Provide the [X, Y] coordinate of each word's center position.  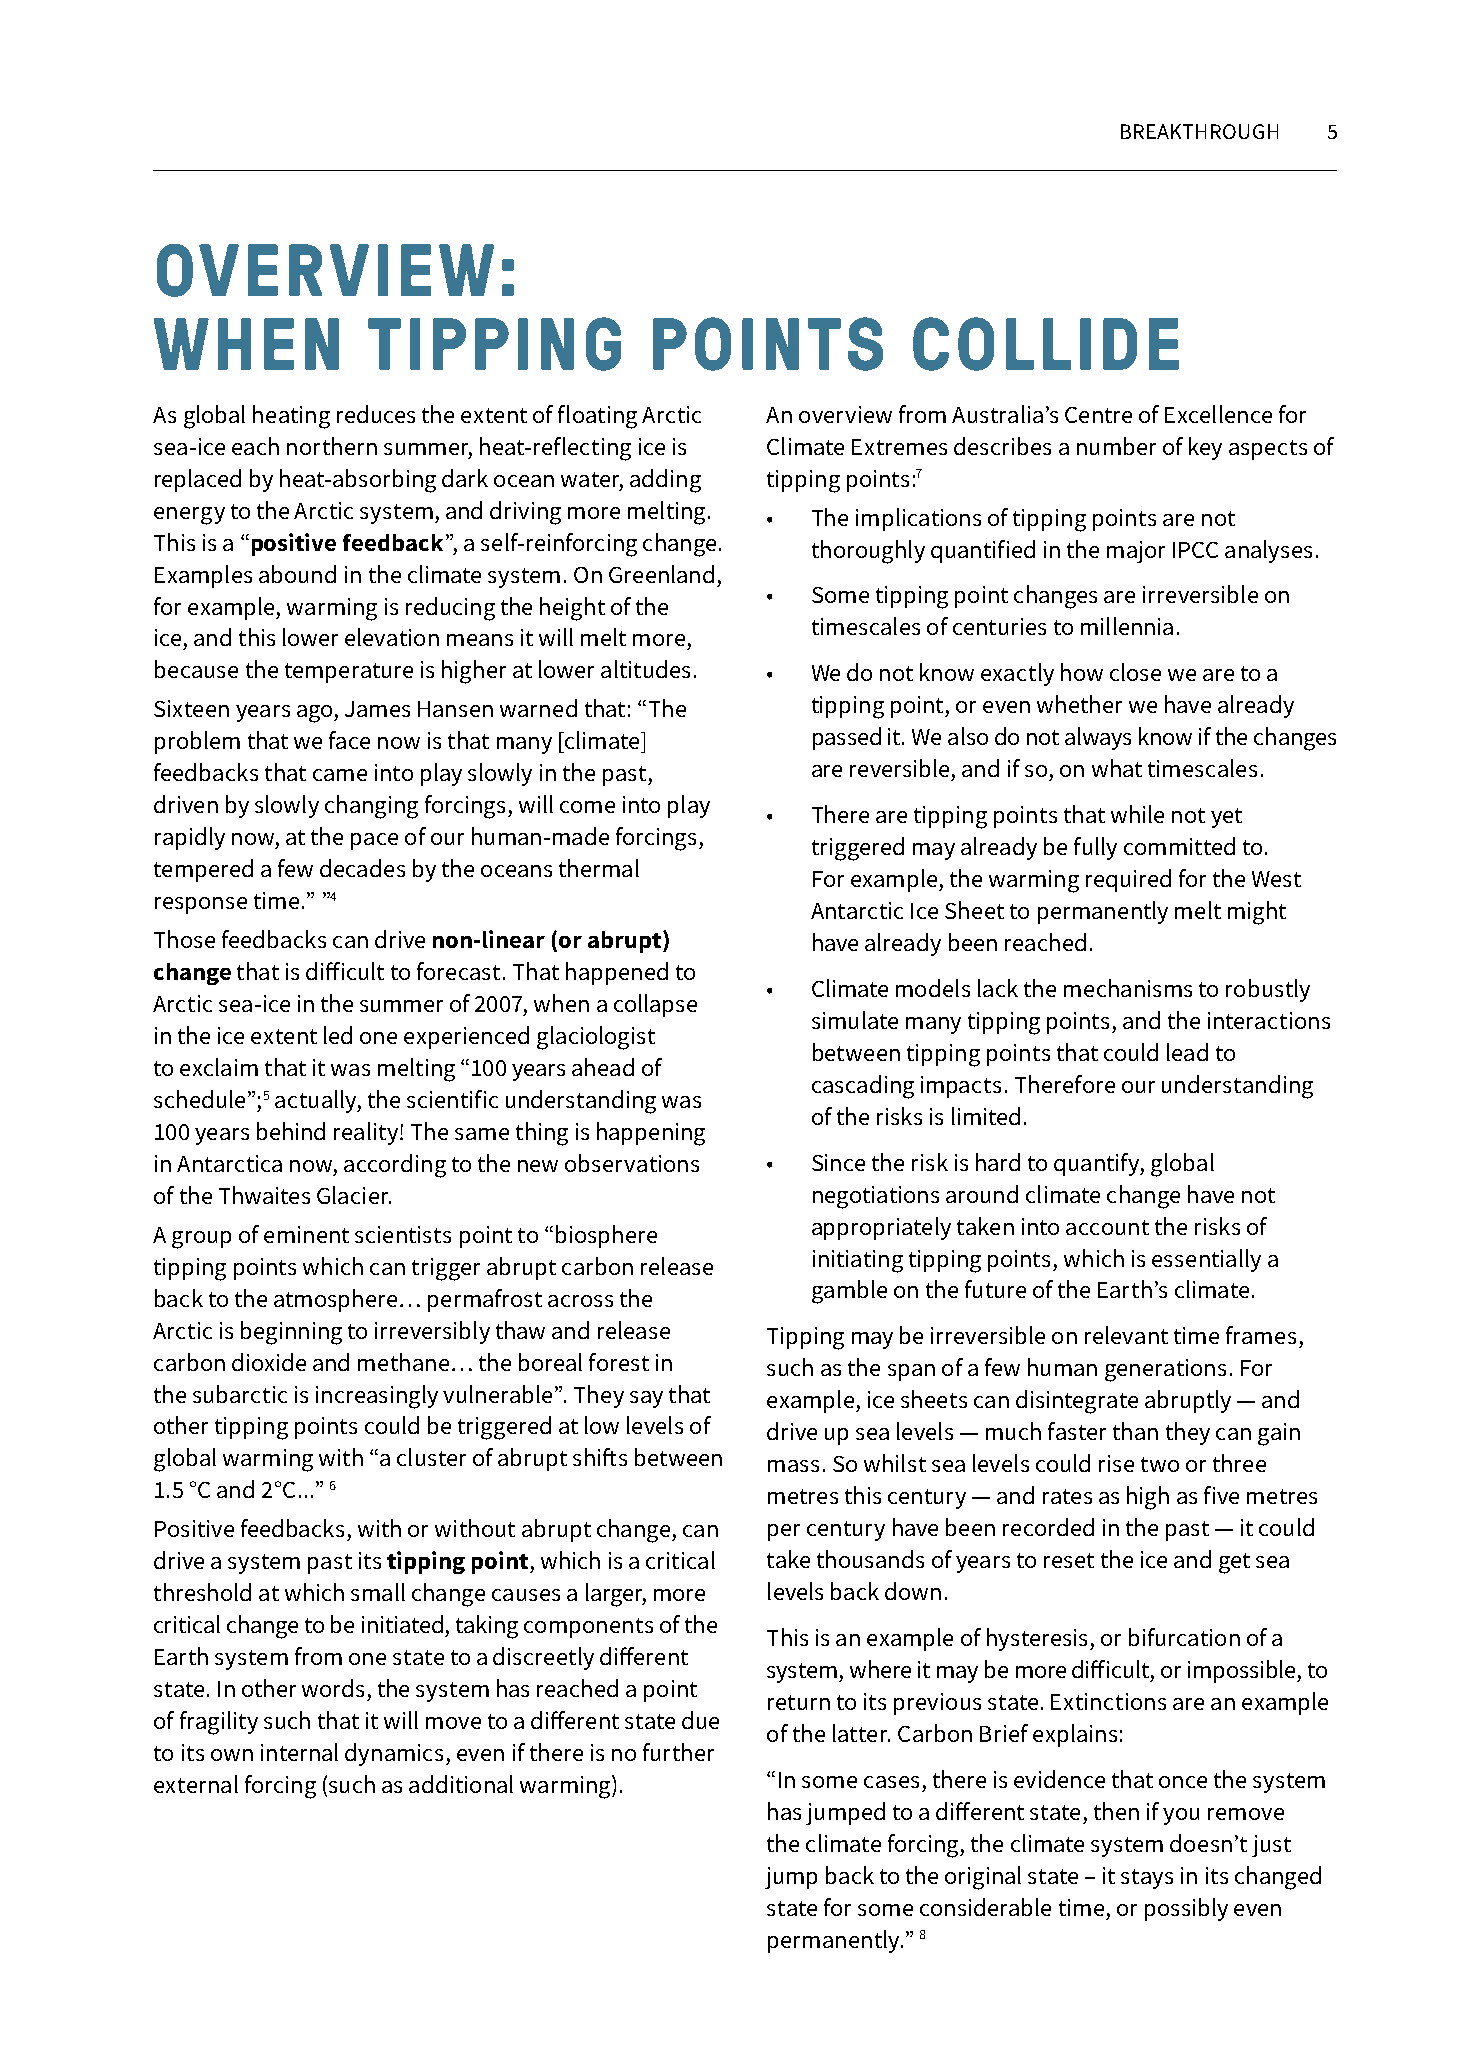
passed [847, 738]
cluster [431, 1457]
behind [291, 1131]
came [340, 775]
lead [1187, 1052]
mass [793, 1466]
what [1117, 768]
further [678, 1752]
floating [597, 417]
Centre [1098, 415]
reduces [376, 414]
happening [651, 1134]
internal [299, 1752]
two [1160, 1464]
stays [1147, 1879]
